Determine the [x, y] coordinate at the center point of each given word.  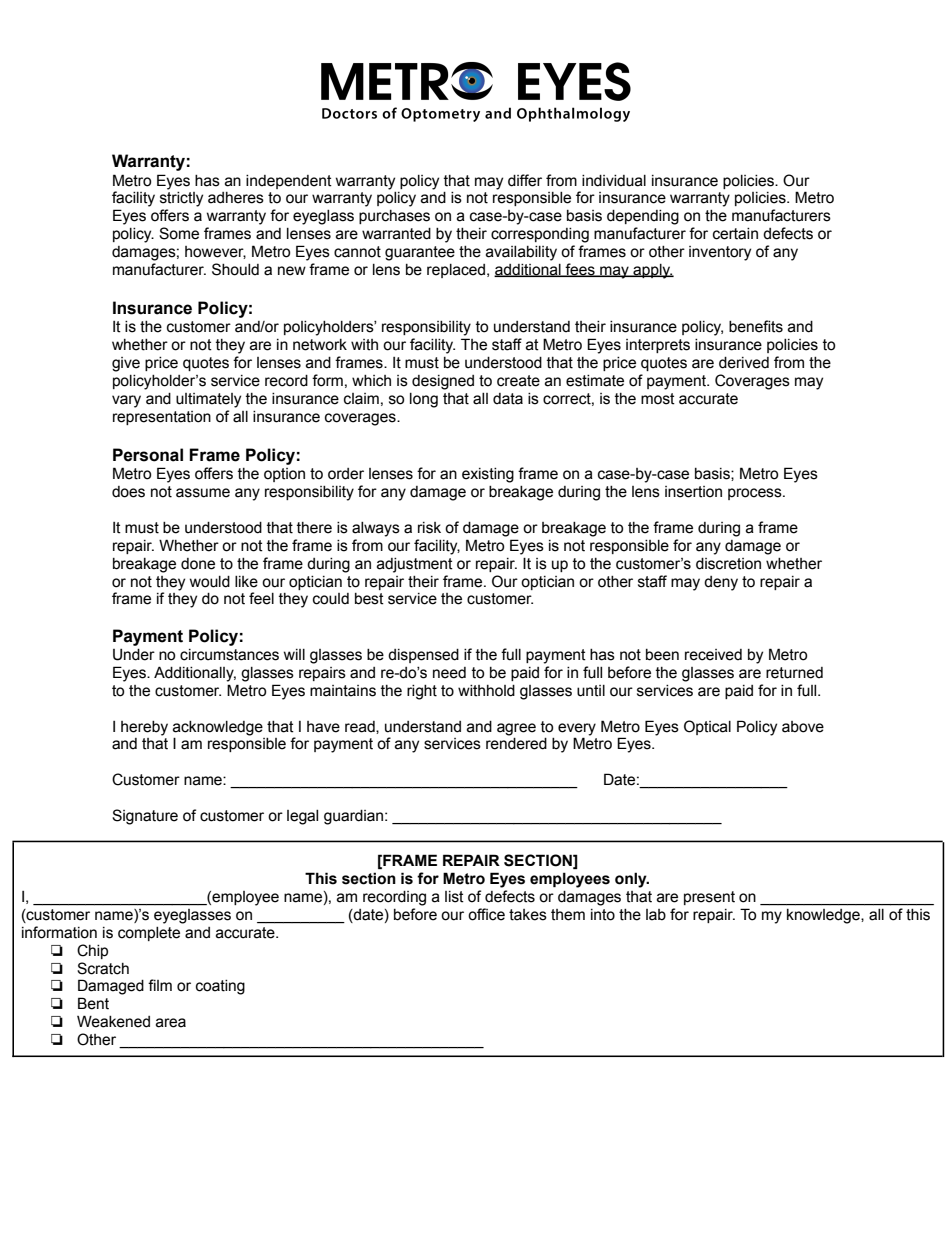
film [160, 985]
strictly [181, 199]
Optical [707, 727]
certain [735, 234]
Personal [148, 455]
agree [516, 729]
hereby [144, 728]
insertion [693, 492]
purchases [394, 217]
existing [488, 475]
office [486, 914]
